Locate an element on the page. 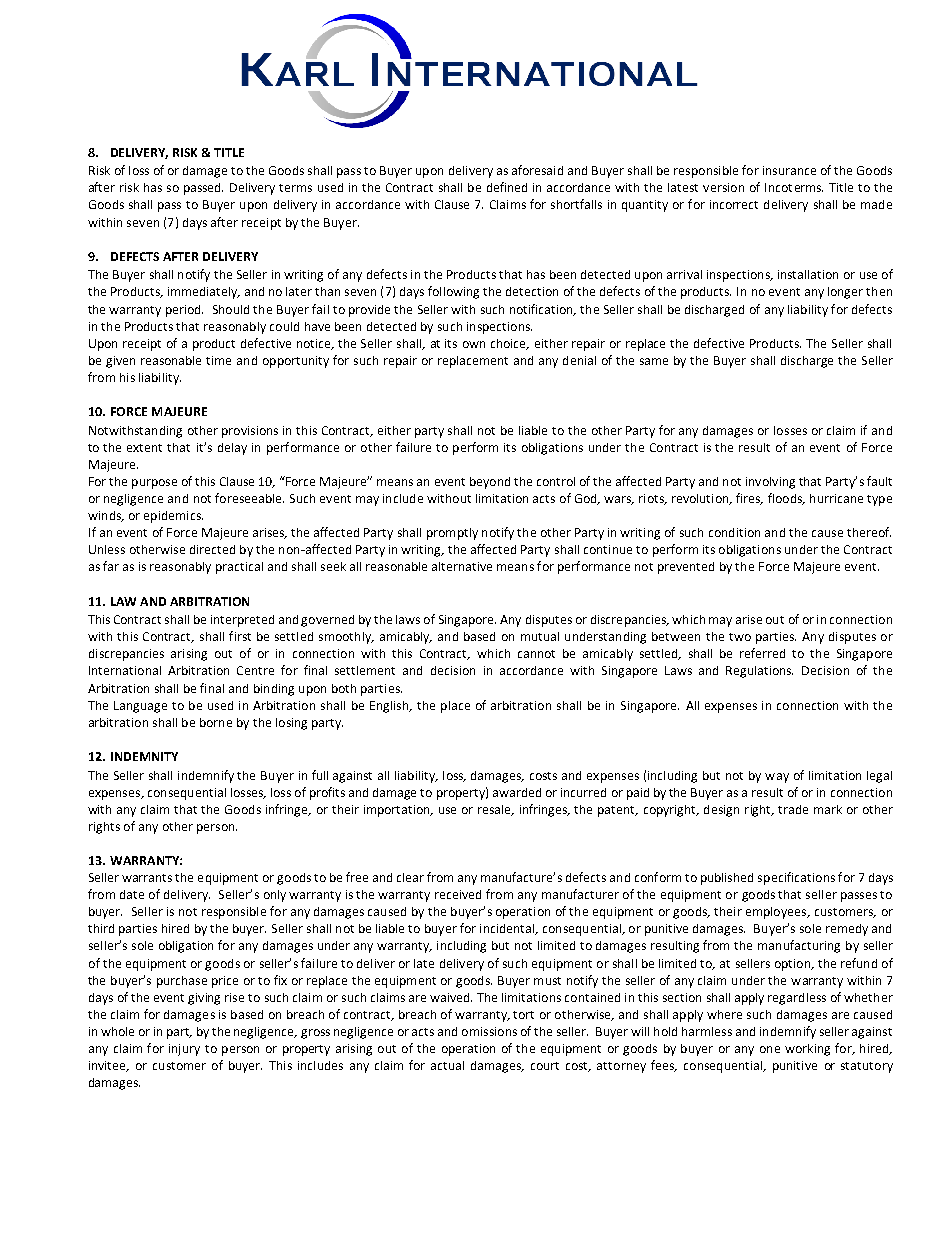  directed is located at coordinates (212, 549).
